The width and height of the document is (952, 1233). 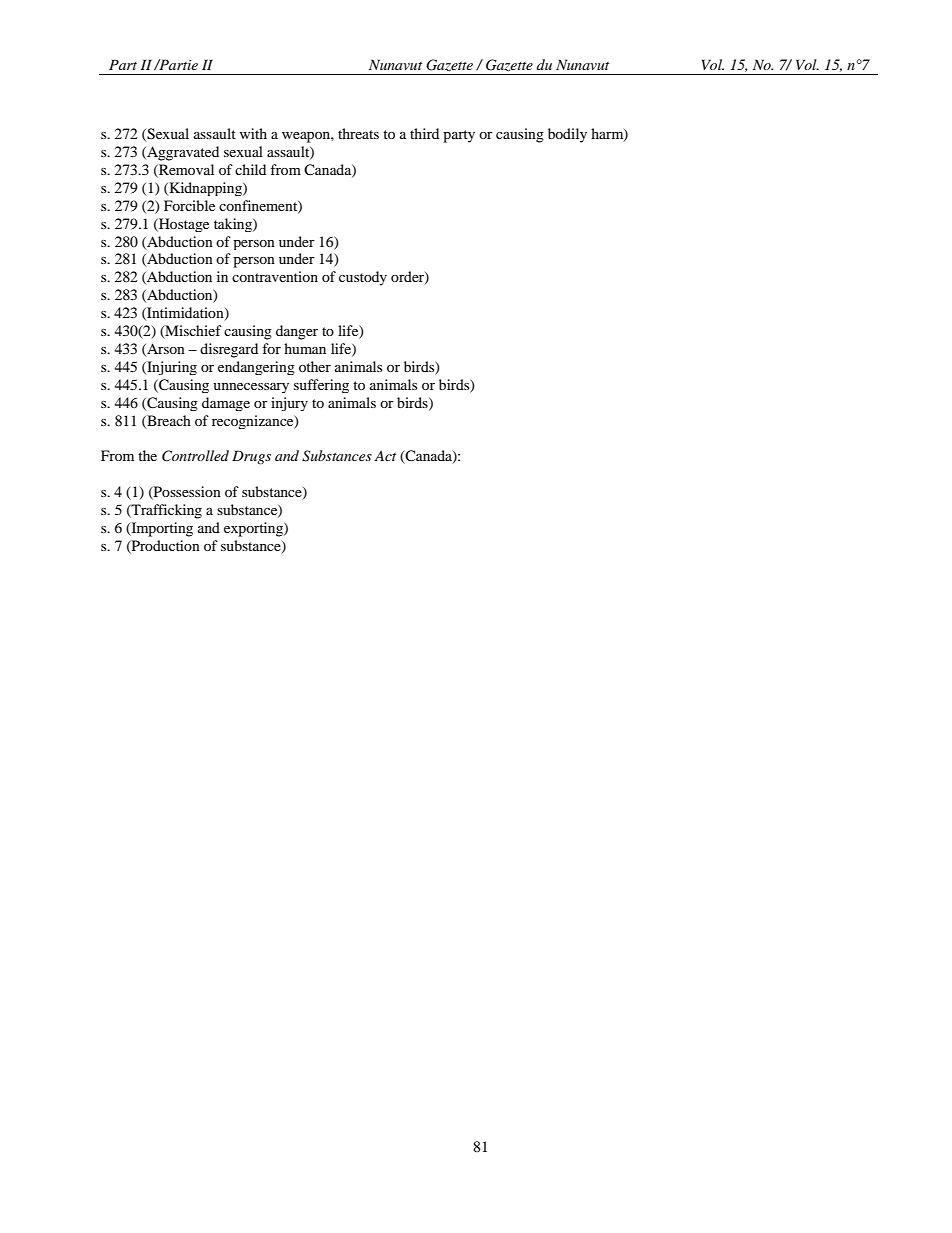 I want to click on Controlled, so click(x=195, y=456).
